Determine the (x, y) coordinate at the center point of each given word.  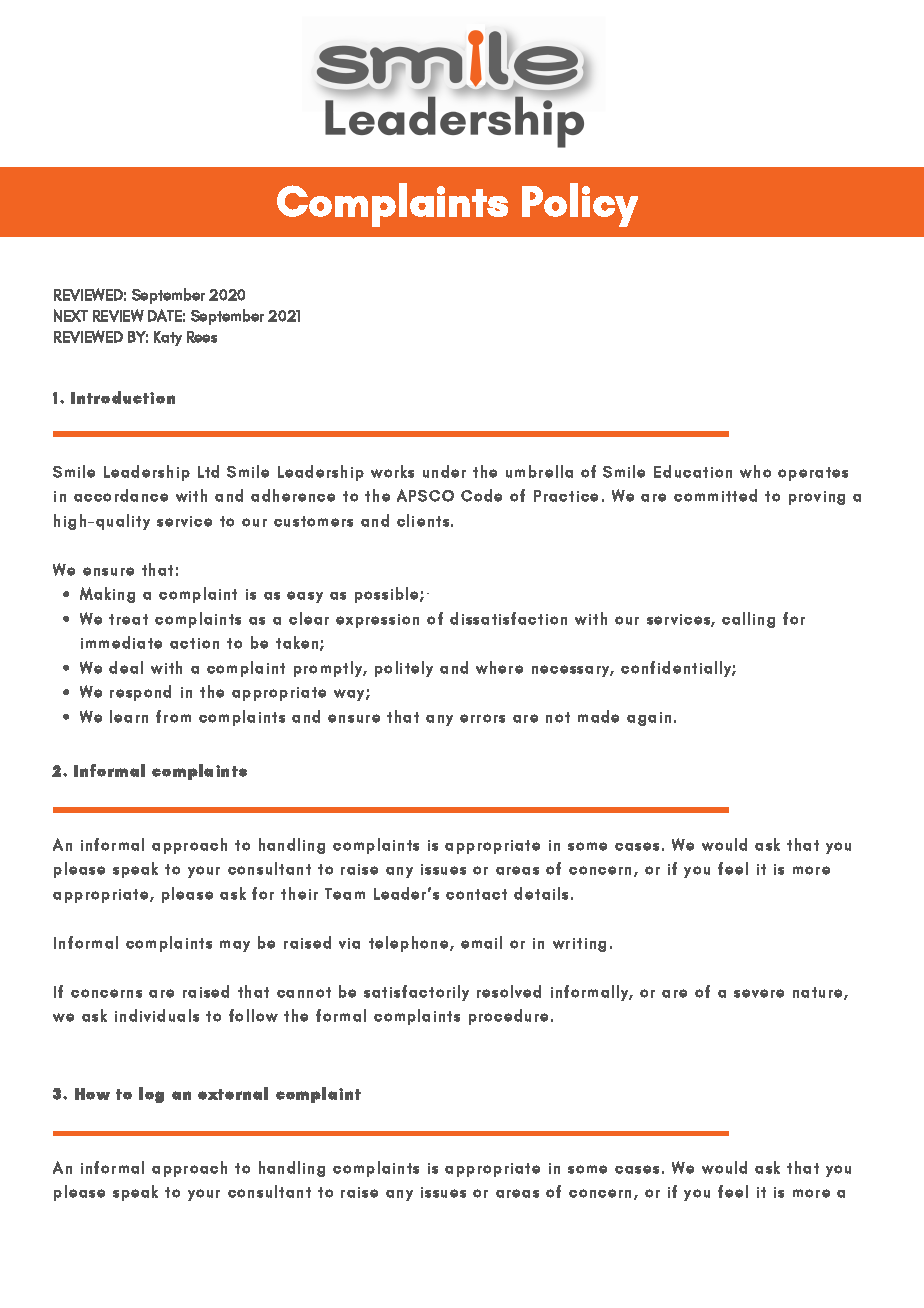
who (755, 471)
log (151, 1095)
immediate (121, 642)
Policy (580, 205)
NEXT (71, 315)
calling (748, 620)
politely (404, 669)
